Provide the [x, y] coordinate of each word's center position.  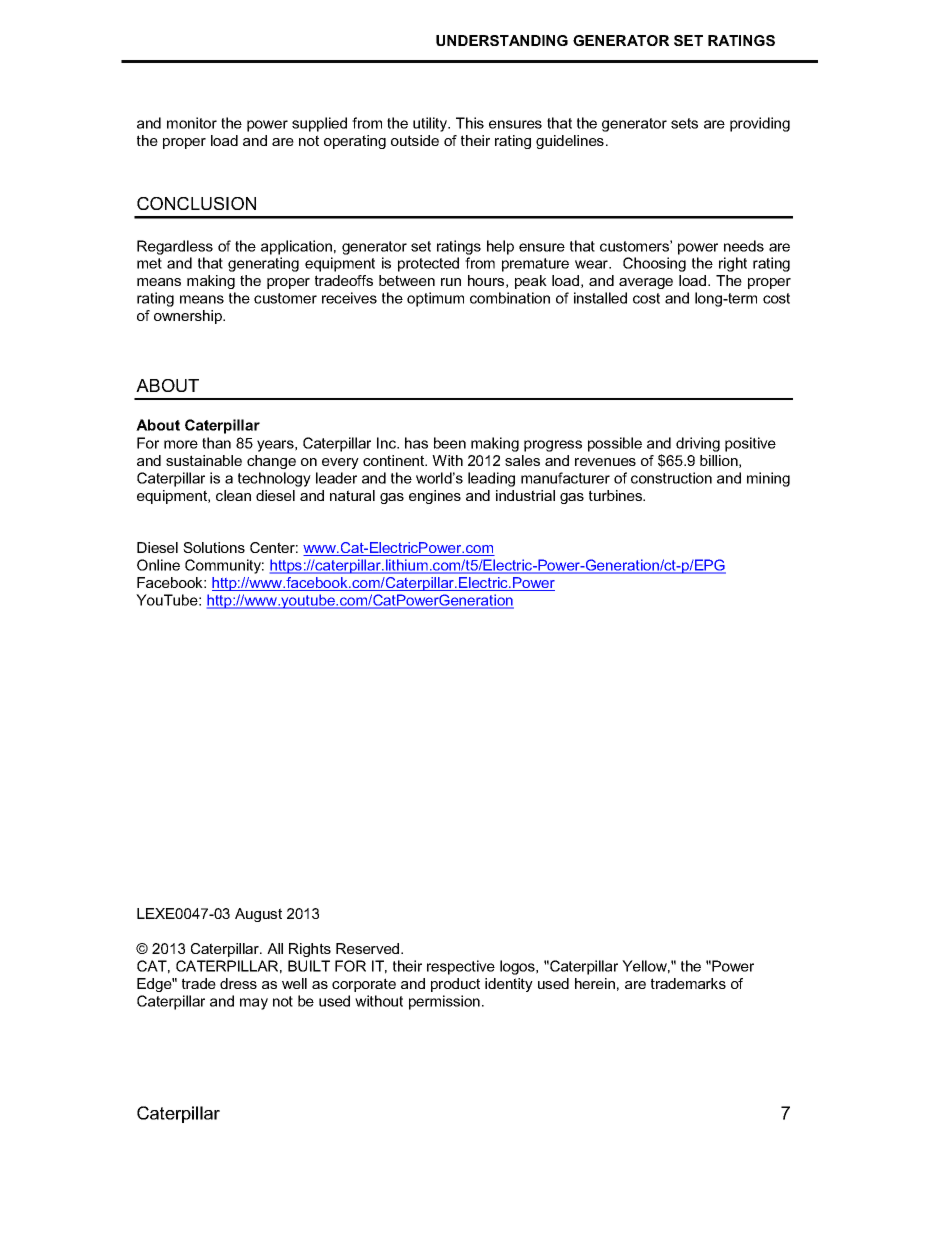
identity [509, 985]
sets [684, 123]
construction [671, 478]
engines [435, 497]
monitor [192, 123]
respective [461, 967]
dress [238, 983]
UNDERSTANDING [502, 40]
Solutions [214, 547]
